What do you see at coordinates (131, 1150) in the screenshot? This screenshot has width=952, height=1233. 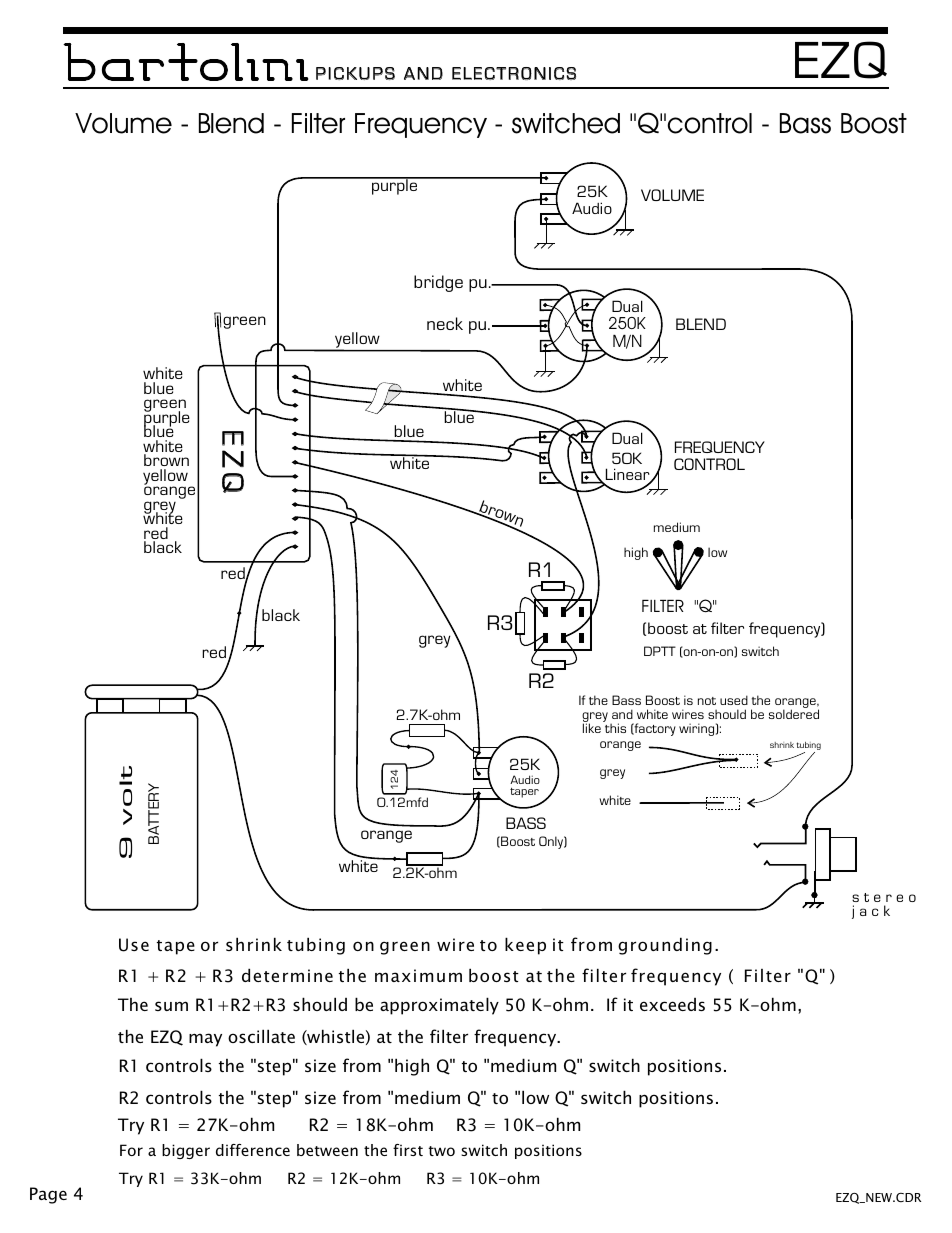 I see `For` at bounding box center [131, 1150].
